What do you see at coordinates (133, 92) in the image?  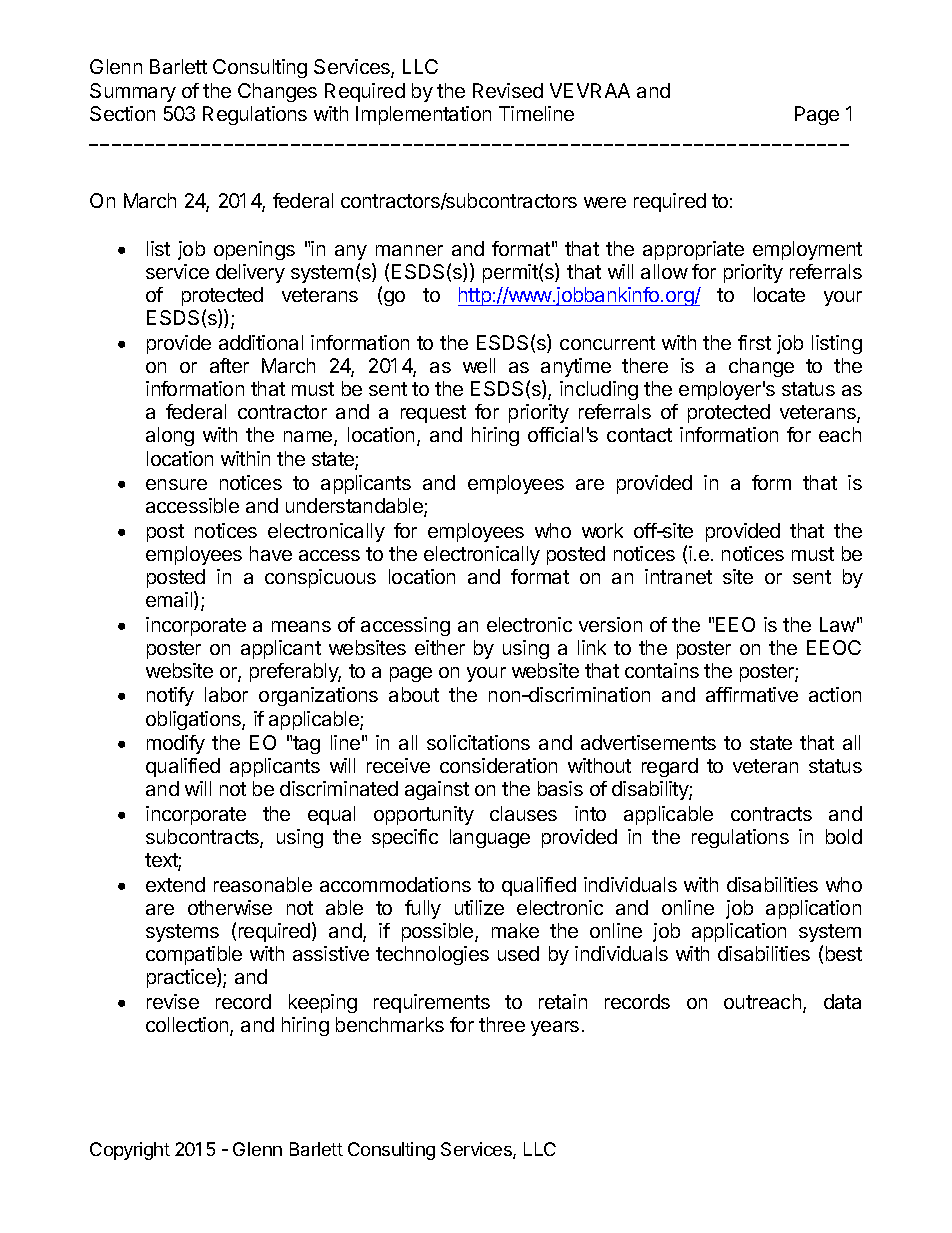 I see `Summary` at bounding box center [133, 92].
